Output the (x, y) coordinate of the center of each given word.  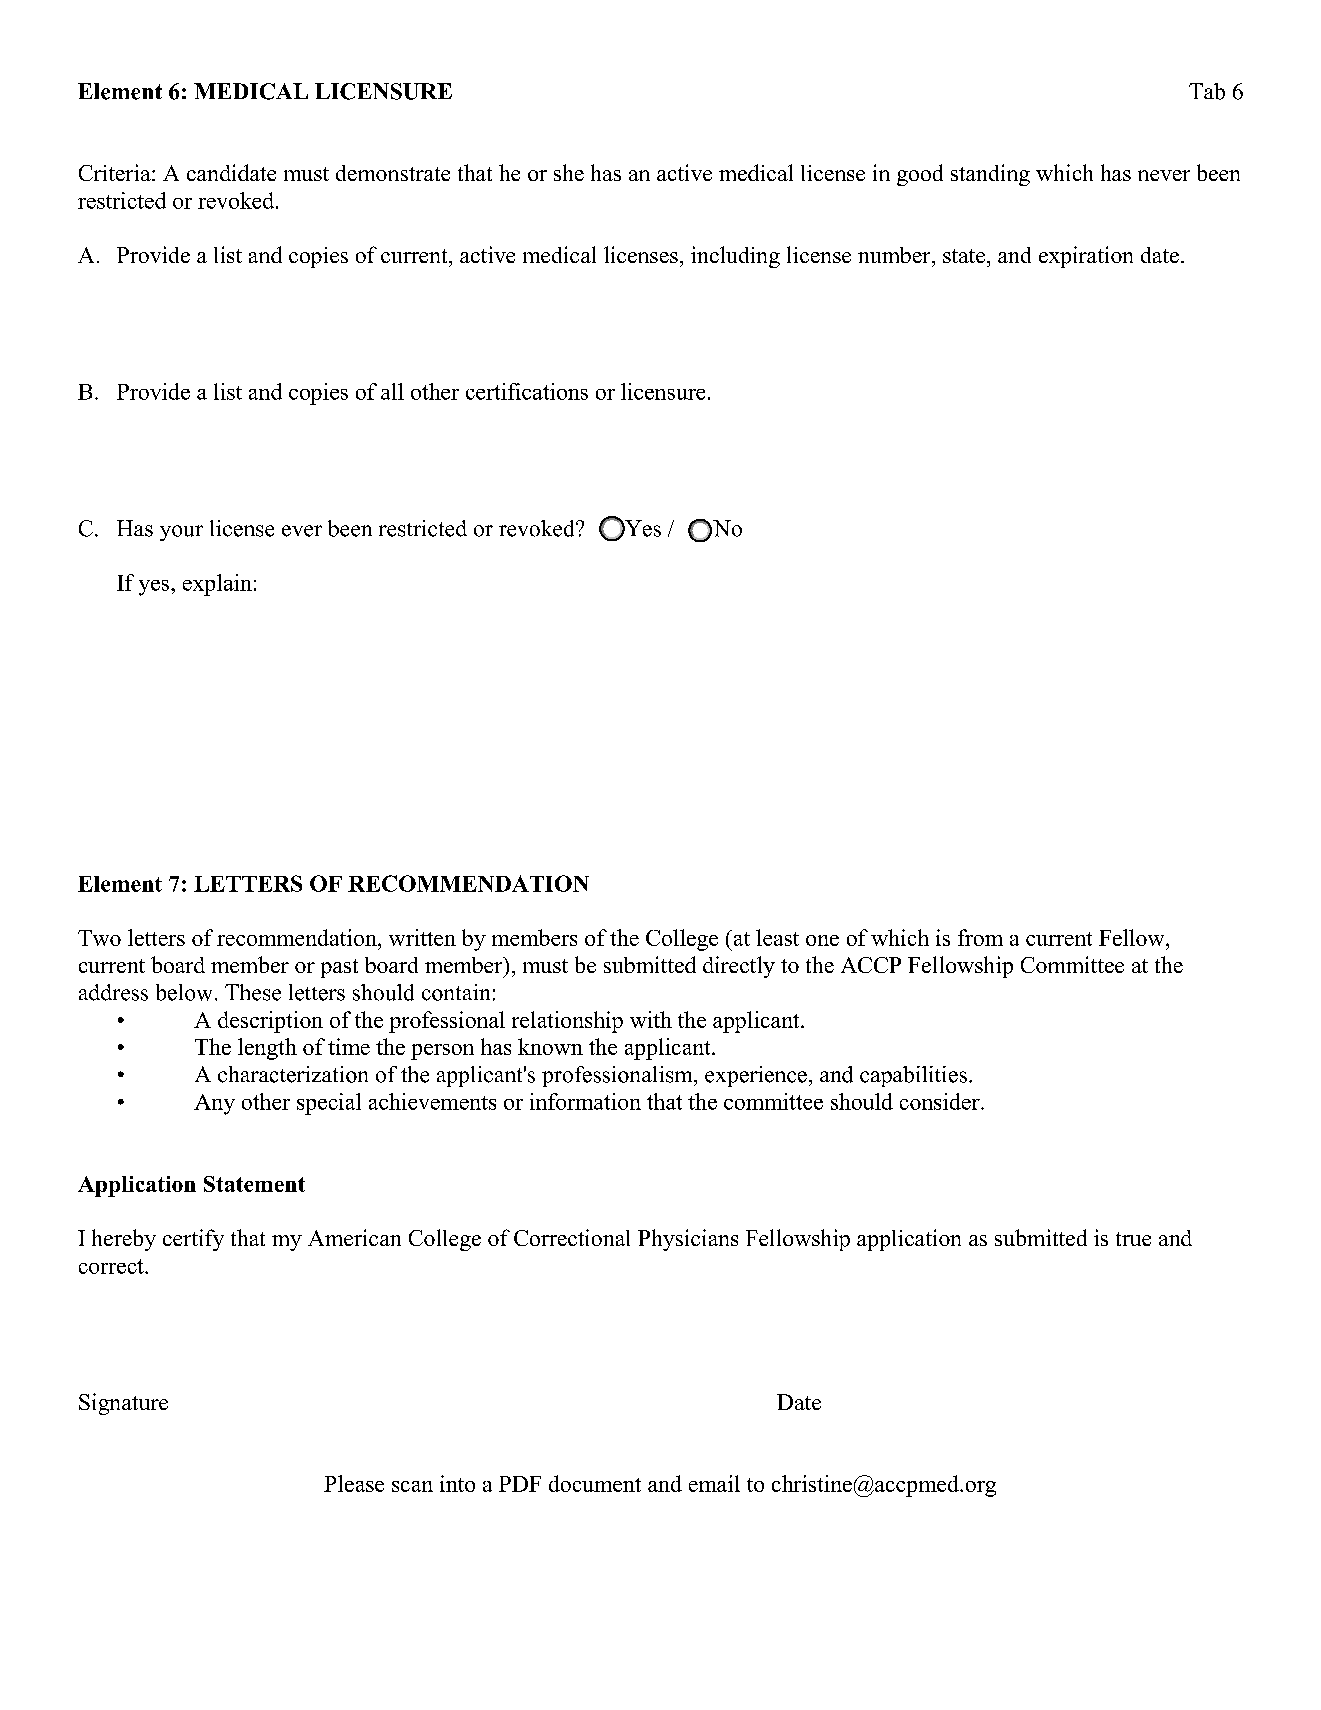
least (777, 937)
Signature (123, 1404)
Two (99, 938)
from (980, 937)
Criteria (116, 172)
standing (990, 175)
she (569, 172)
